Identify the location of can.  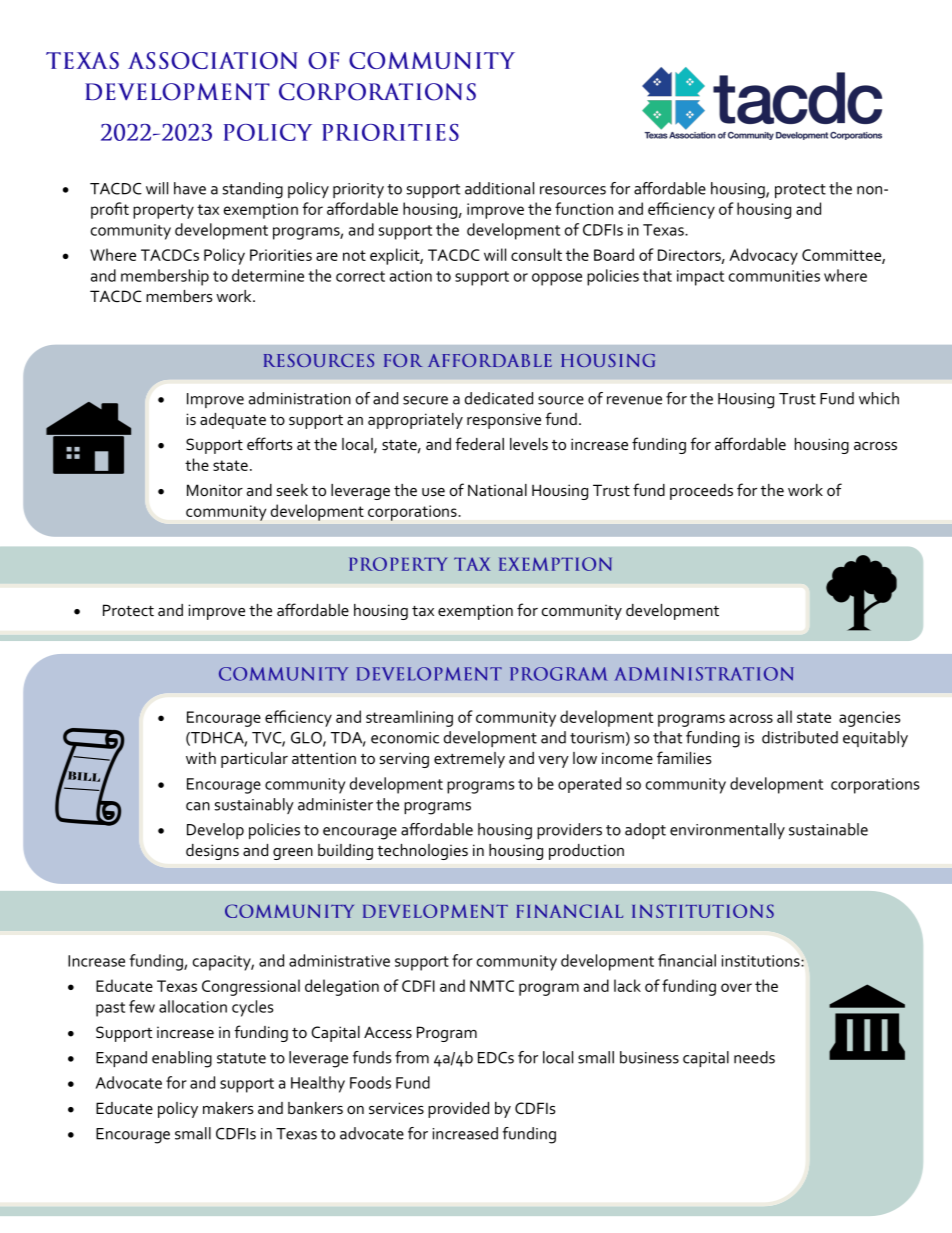
(198, 806).
